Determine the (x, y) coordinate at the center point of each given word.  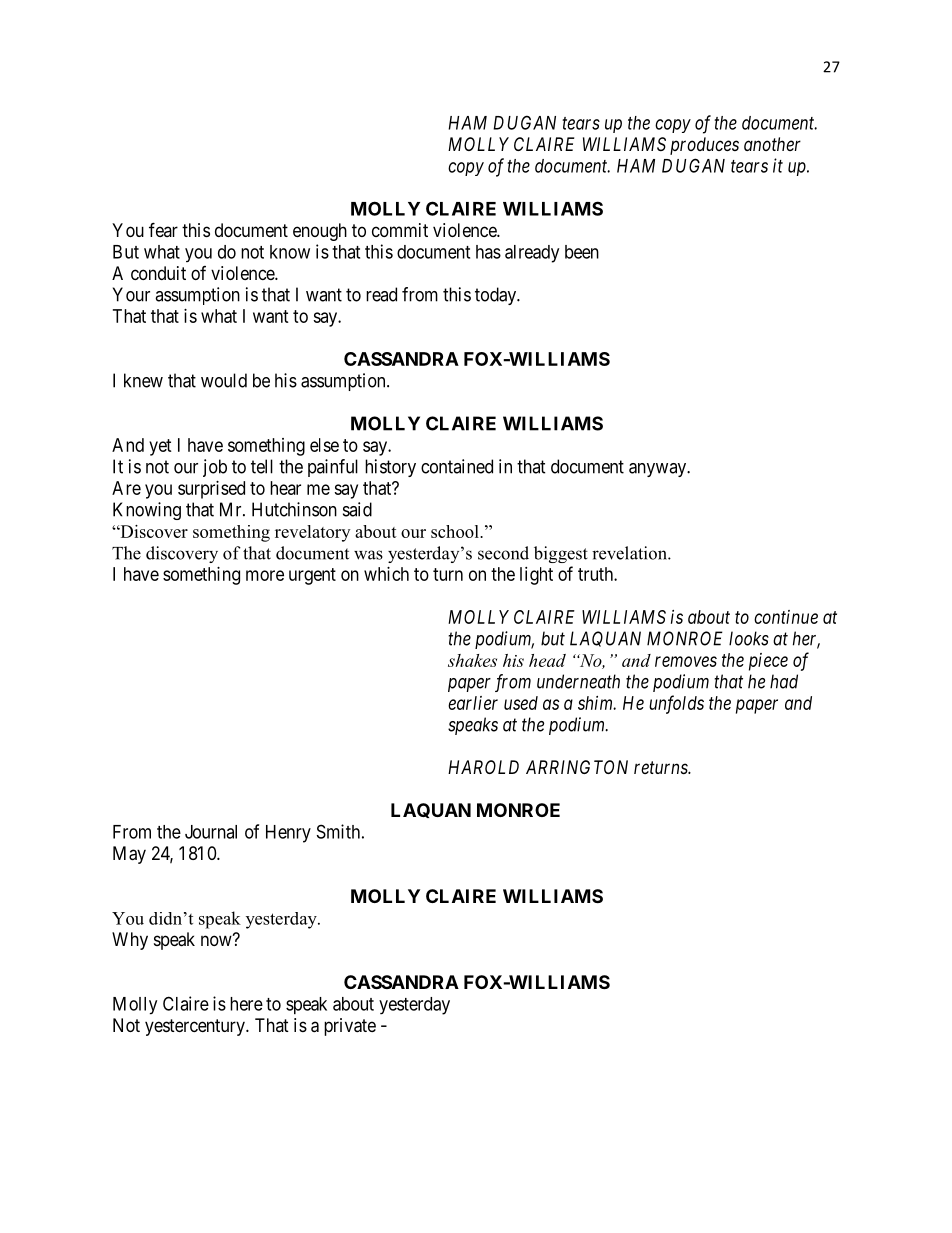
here (246, 1004)
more (265, 575)
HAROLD (483, 767)
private (350, 1027)
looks (749, 638)
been (582, 252)
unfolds (676, 704)
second (503, 553)
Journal (211, 832)
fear (163, 229)
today (496, 296)
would (224, 380)
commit (400, 230)
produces (704, 146)
